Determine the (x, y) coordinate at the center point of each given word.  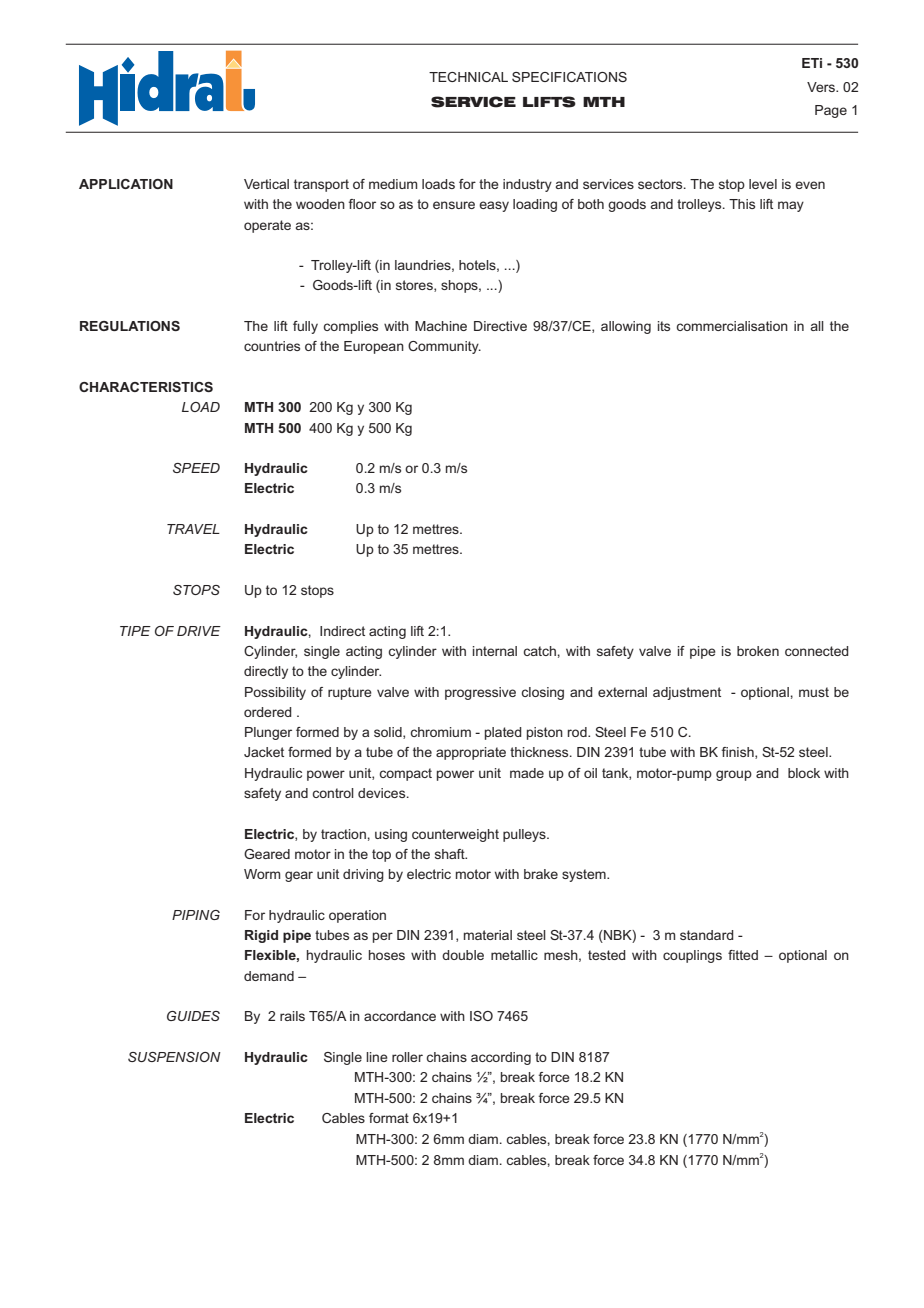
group (734, 775)
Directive (500, 326)
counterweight (455, 835)
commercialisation (732, 326)
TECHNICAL (468, 77)
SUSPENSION (174, 1057)
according (501, 1058)
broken (758, 651)
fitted (743, 955)
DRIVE (199, 631)
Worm (262, 874)
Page (831, 111)
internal (495, 651)
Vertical (266, 184)
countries (272, 346)
